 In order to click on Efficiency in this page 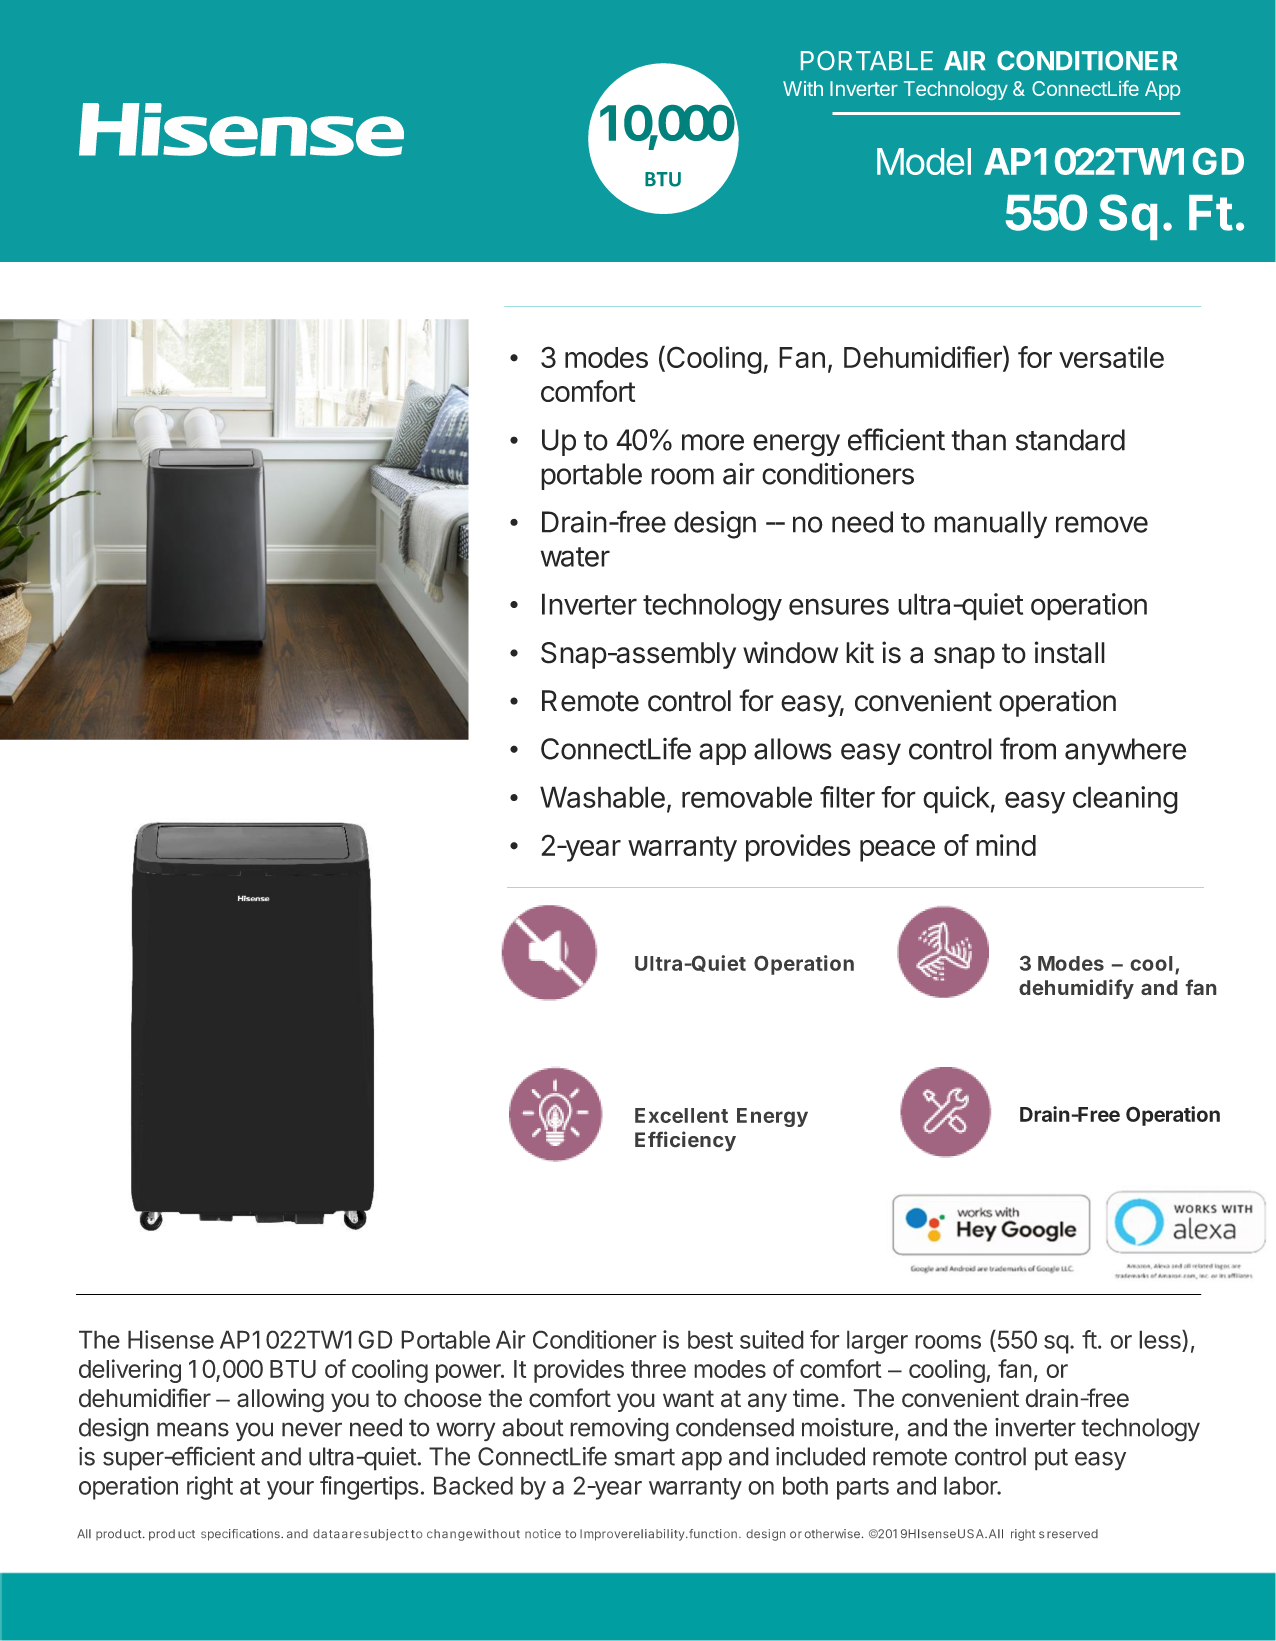, I will do `click(685, 1141)`.
